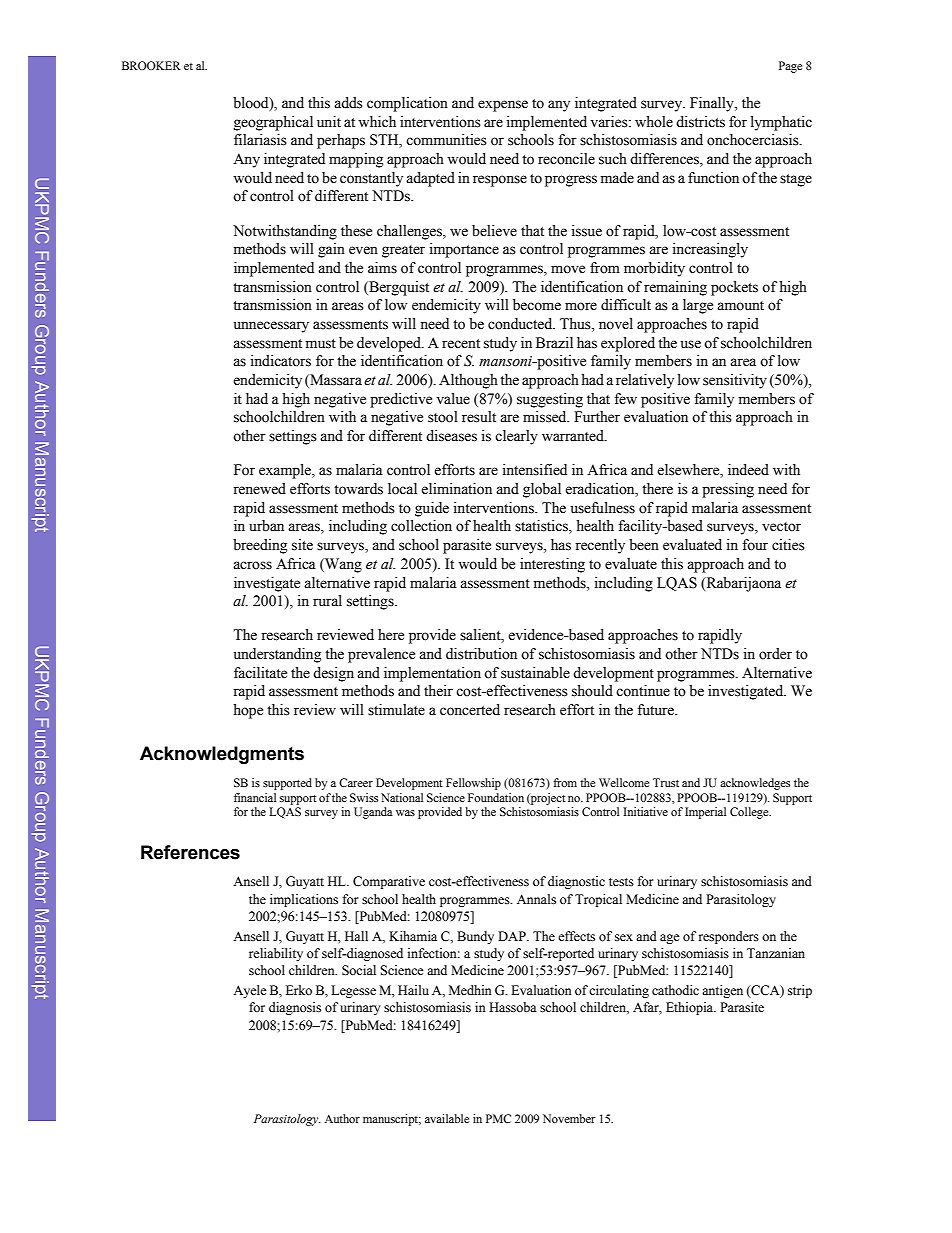 The image size is (952, 1233). Describe the element at coordinates (503, 106) in the image. I see `expense` at that location.
